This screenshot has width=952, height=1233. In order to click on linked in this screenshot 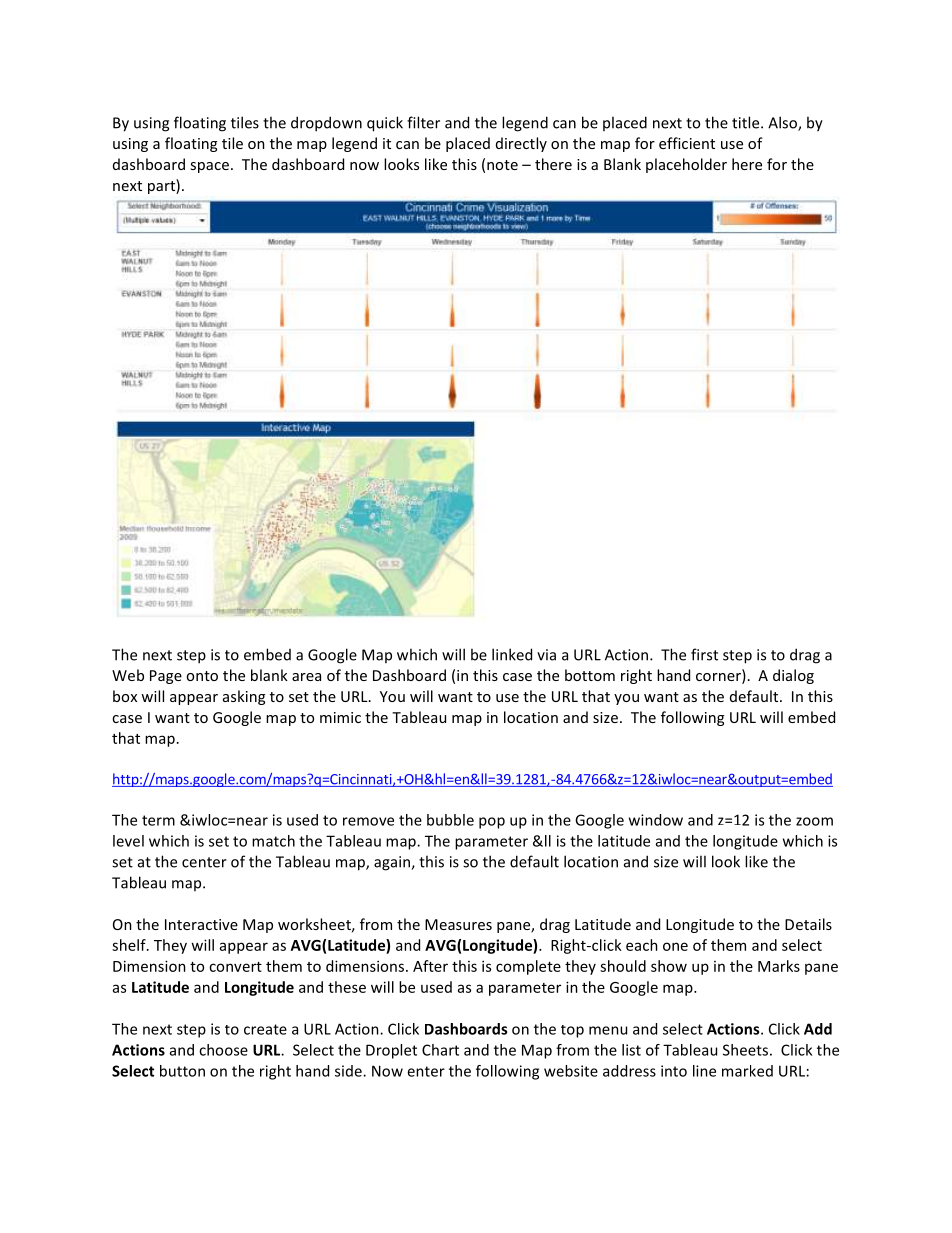, I will do `click(512, 654)`.
